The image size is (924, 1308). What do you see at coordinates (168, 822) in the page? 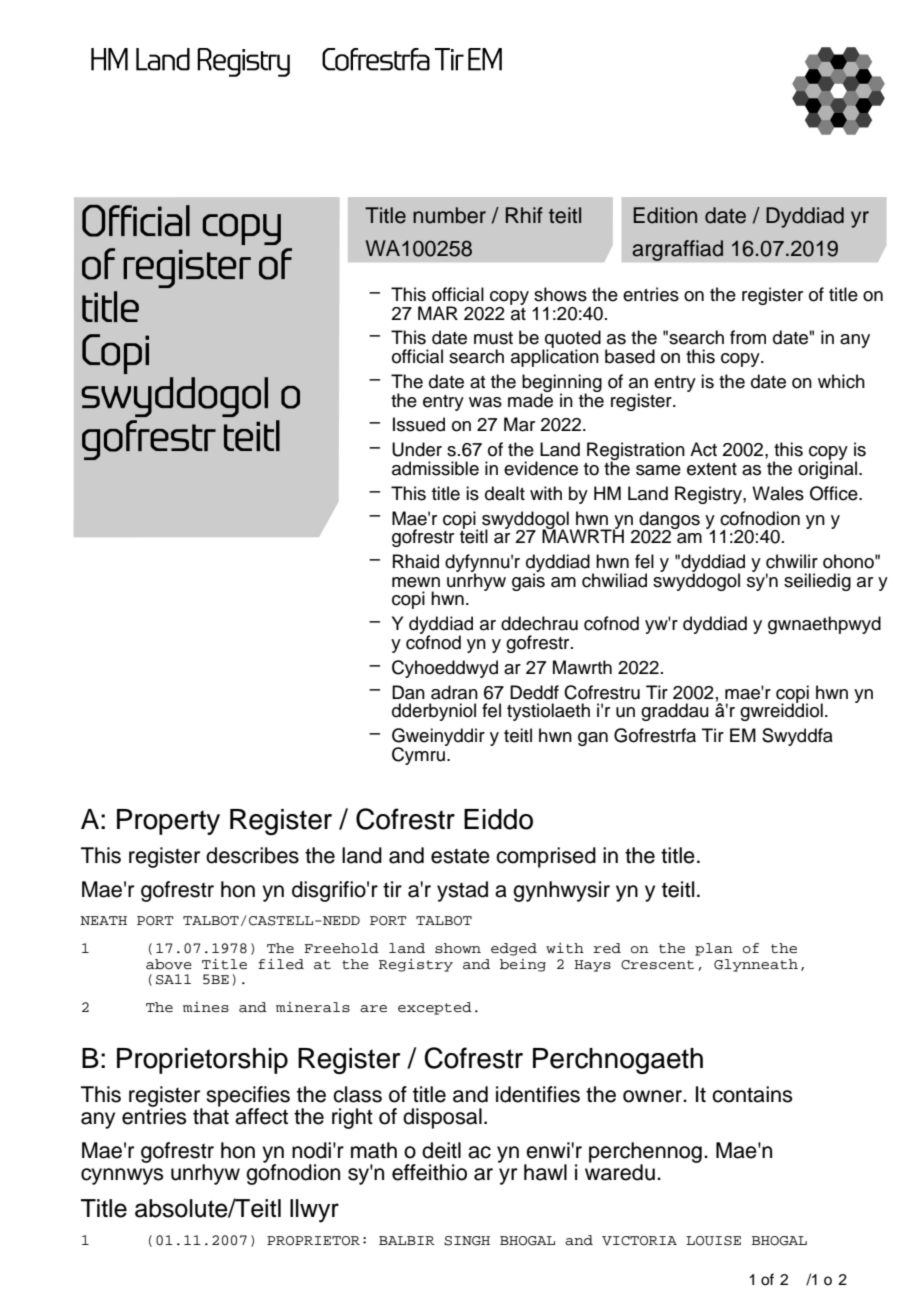
I see `Property` at bounding box center [168, 822].
